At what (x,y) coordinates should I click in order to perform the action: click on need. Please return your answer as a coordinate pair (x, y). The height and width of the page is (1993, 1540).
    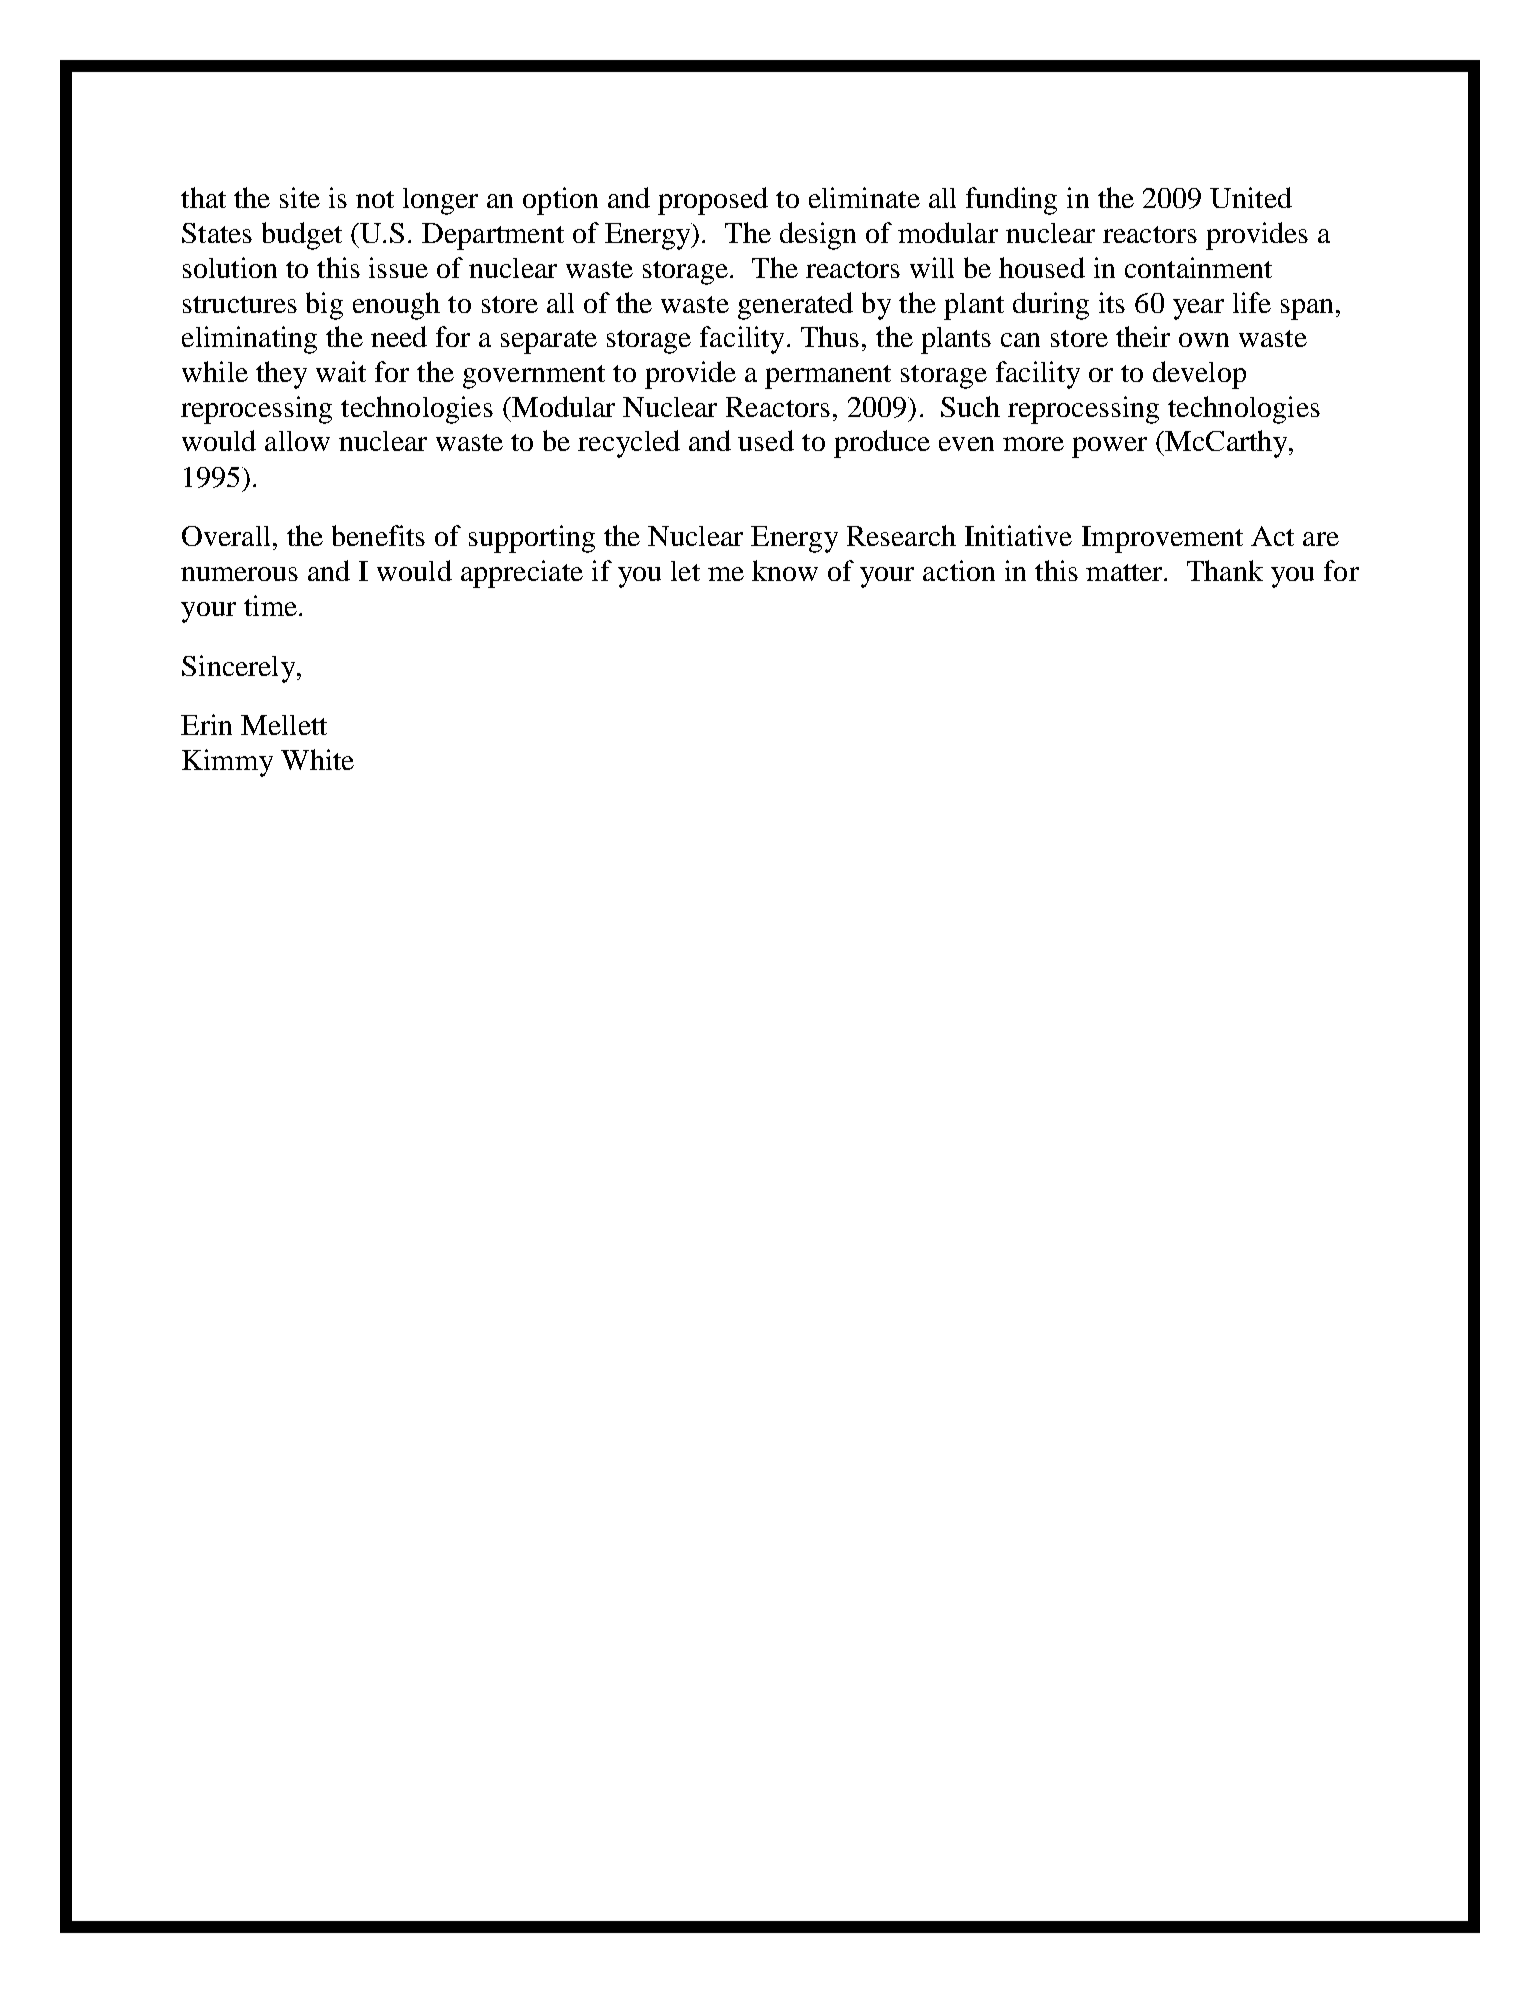
    Looking at the image, I should click on (399, 336).
